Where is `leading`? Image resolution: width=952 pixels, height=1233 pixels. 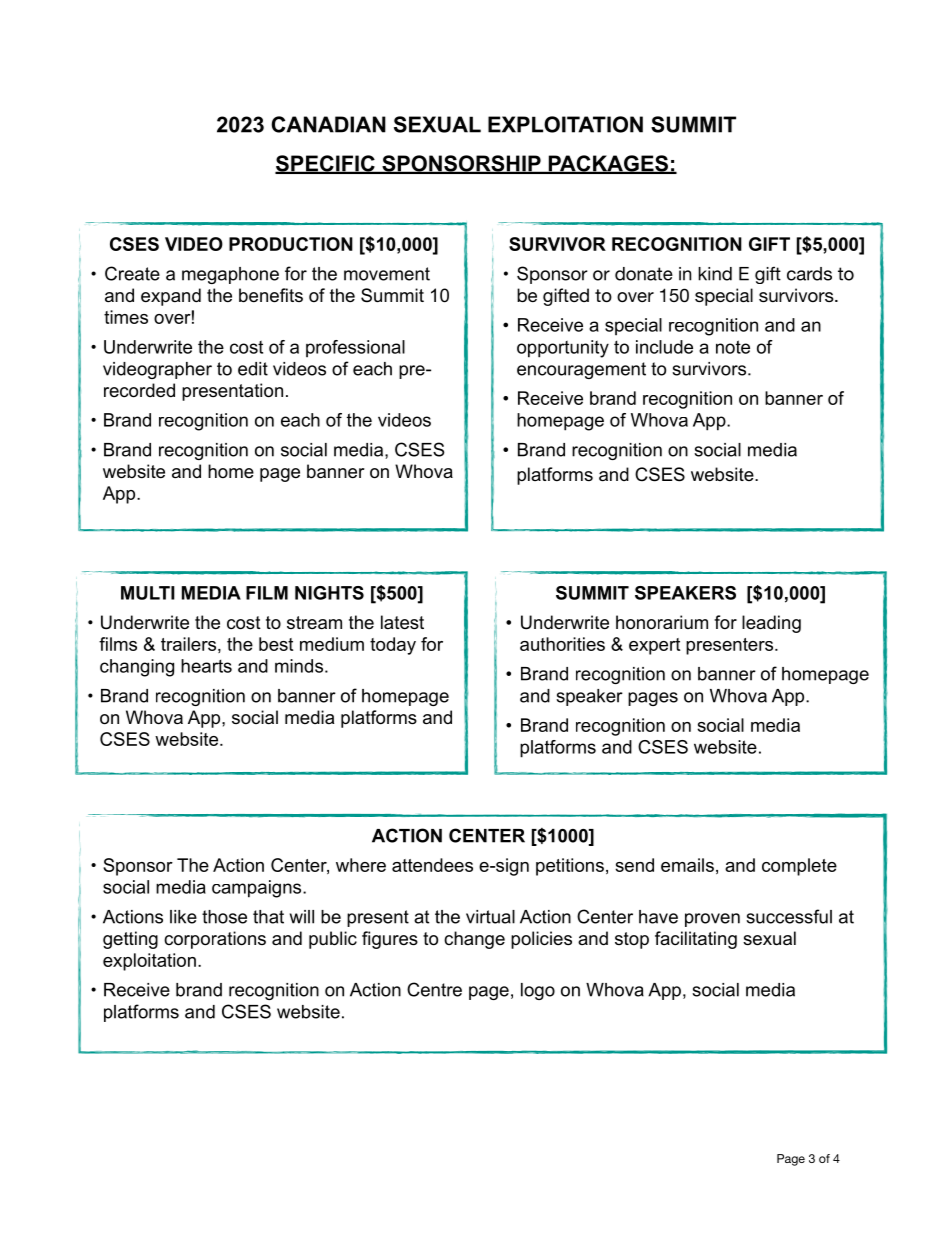 leading is located at coordinates (771, 624).
